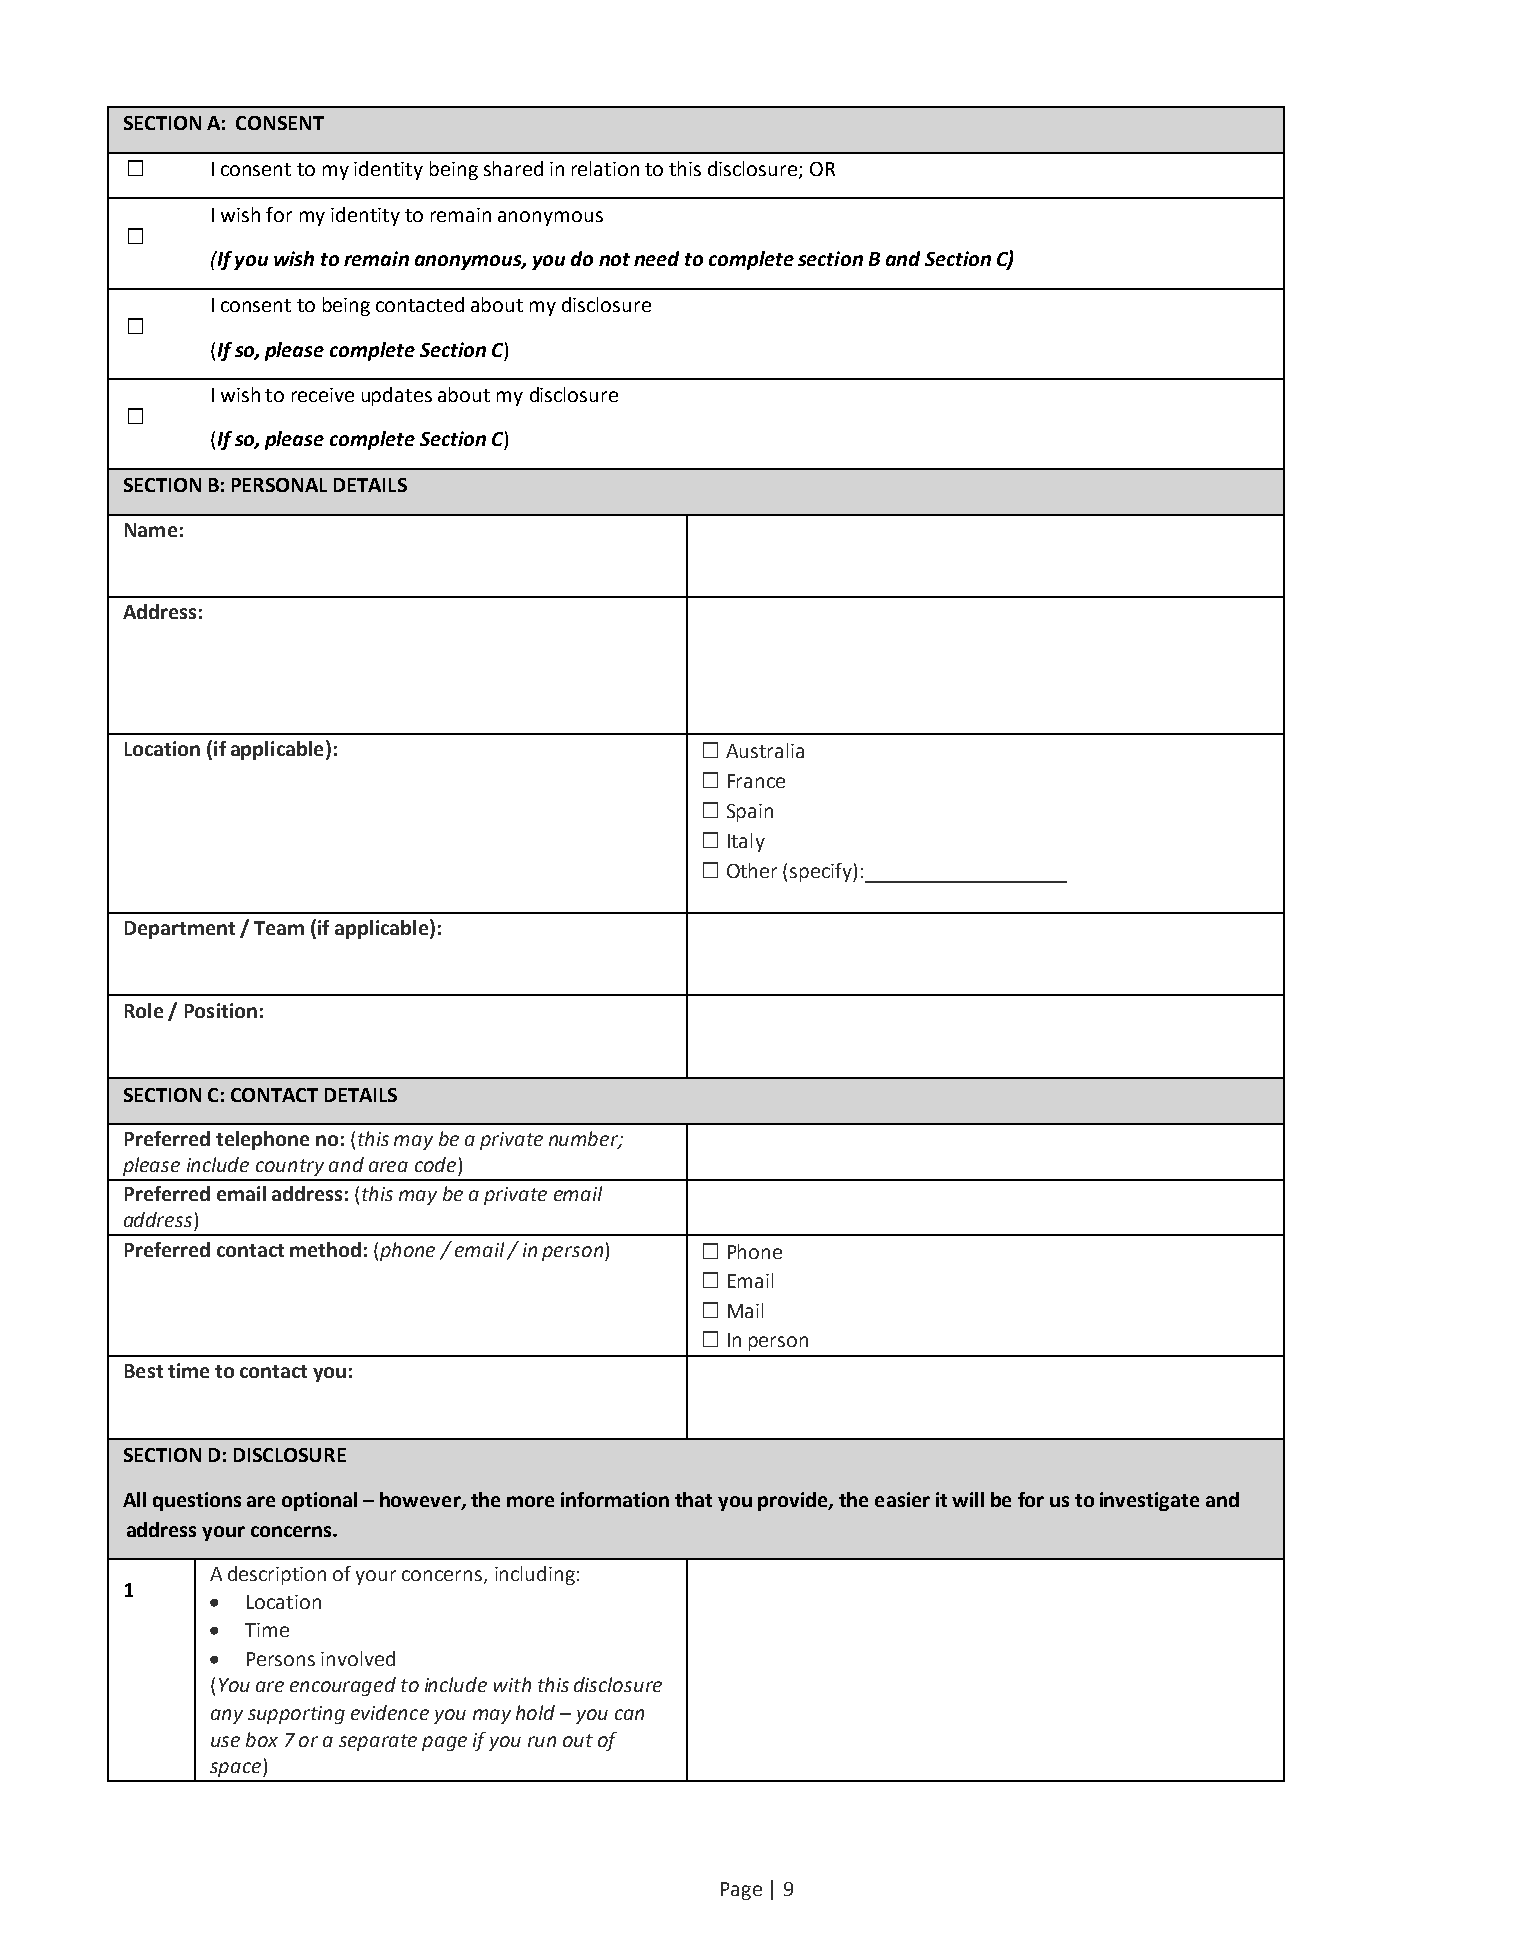 This page has height=1959, width=1514. What do you see at coordinates (756, 781) in the page?
I see `France` at bounding box center [756, 781].
